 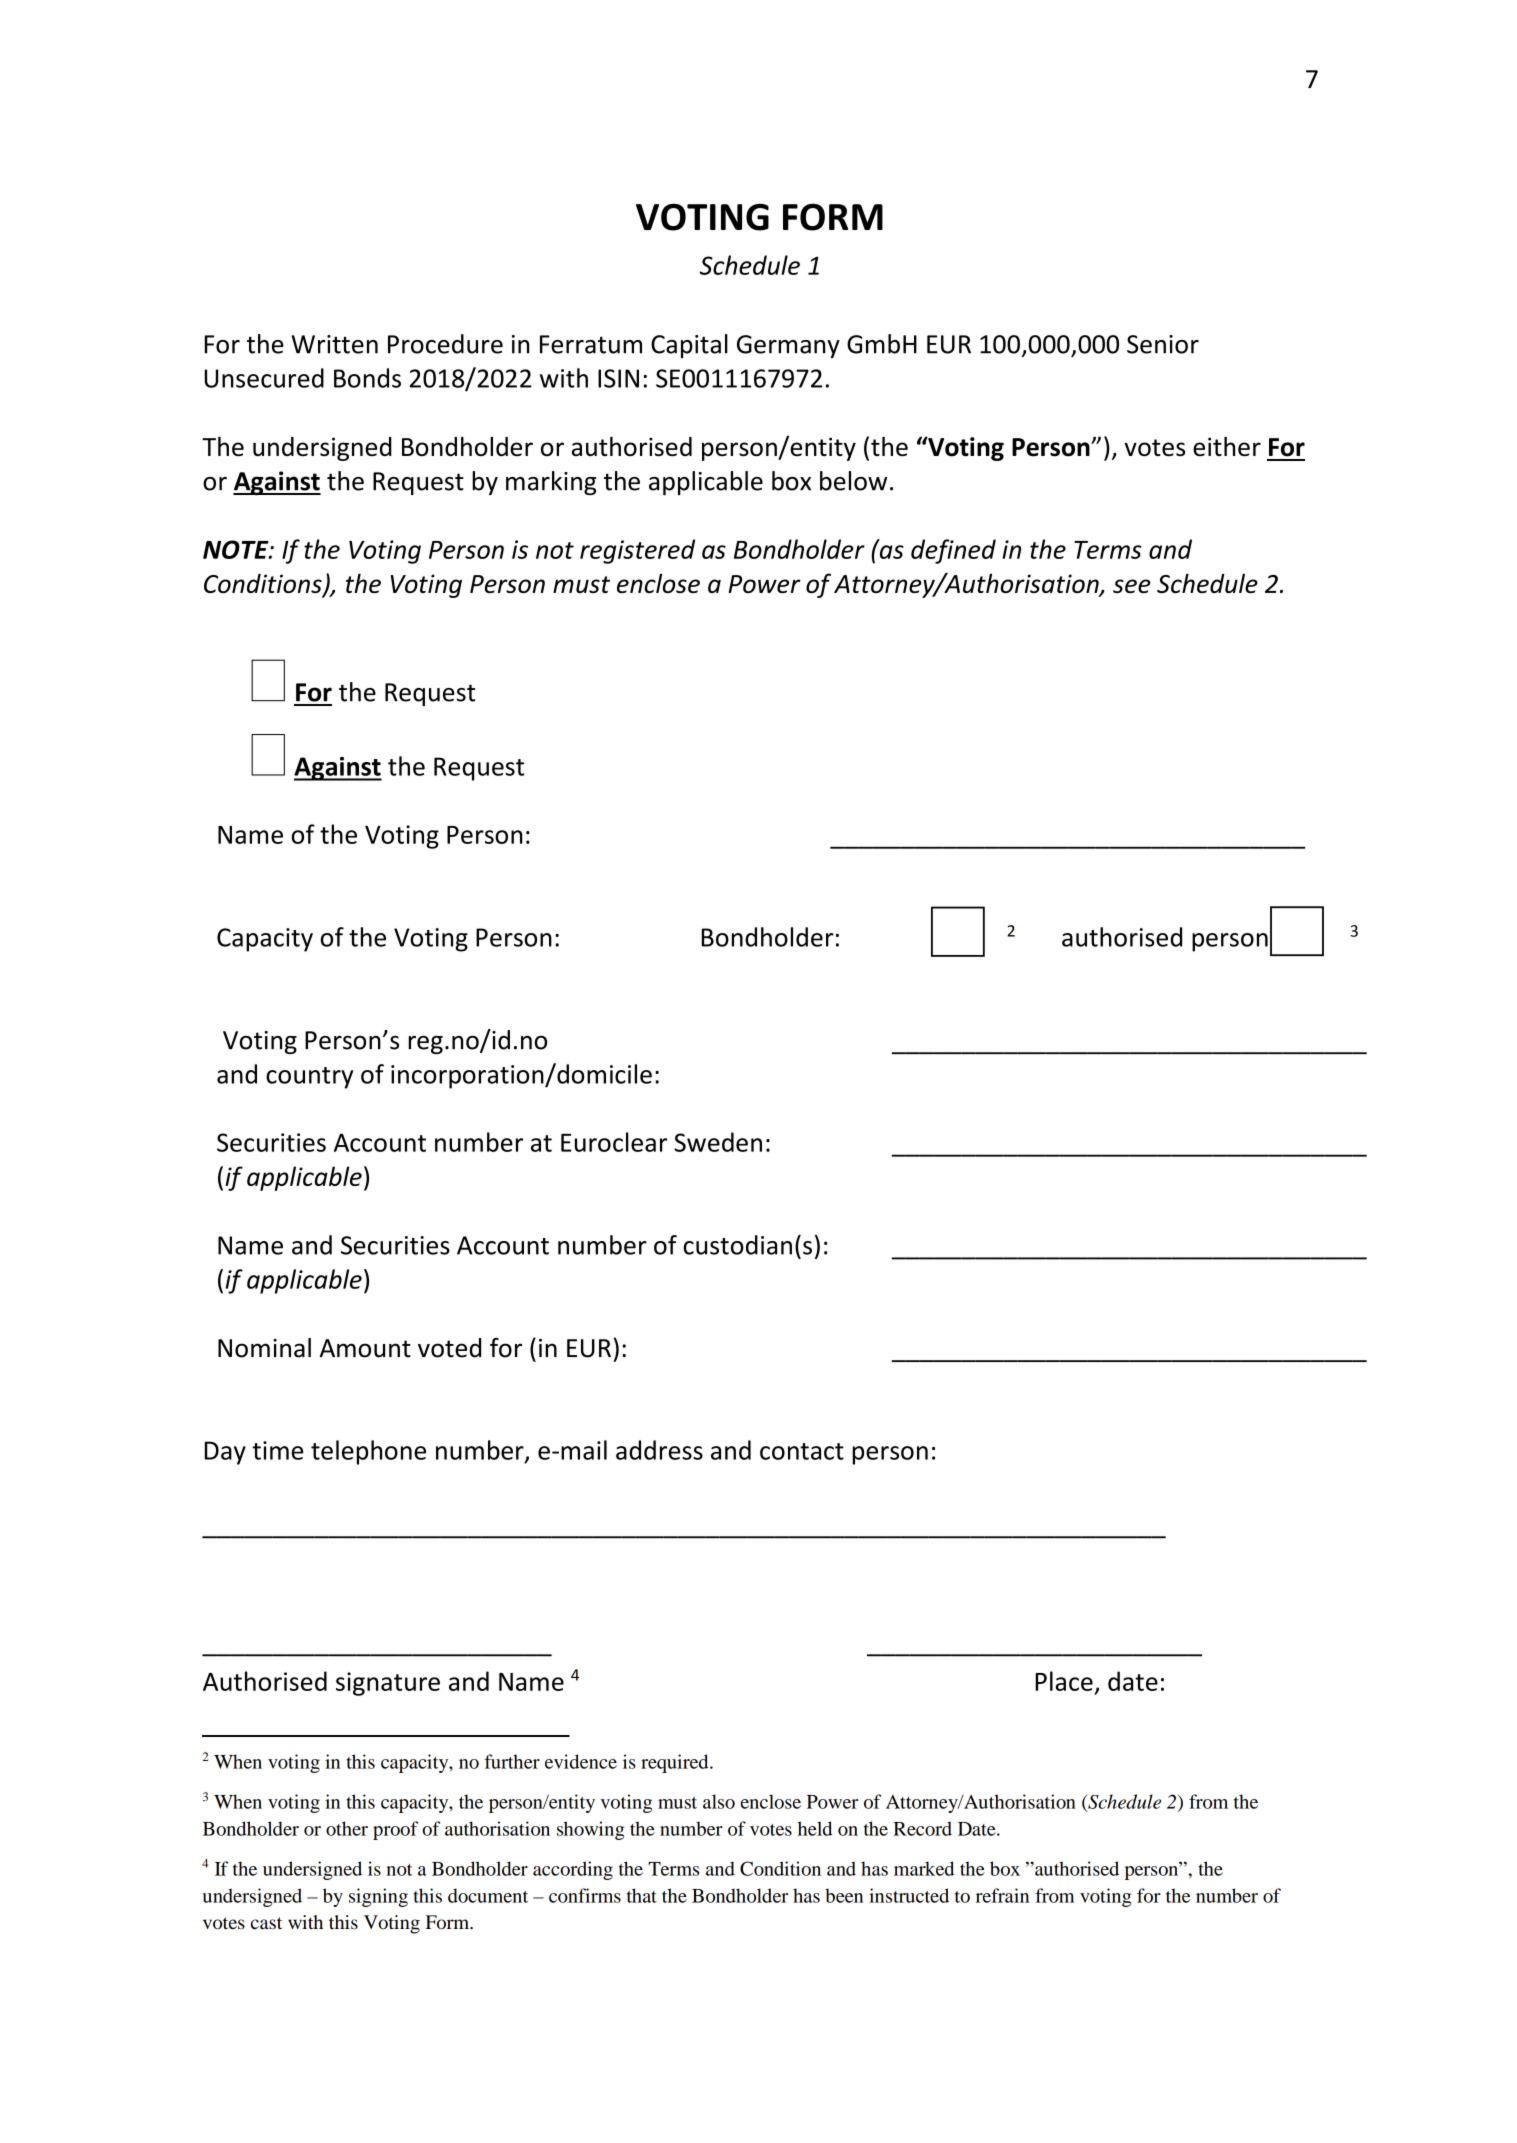 What do you see at coordinates (689, 346) in the document?
I see `Capital` at bounding box center [689, 346].
